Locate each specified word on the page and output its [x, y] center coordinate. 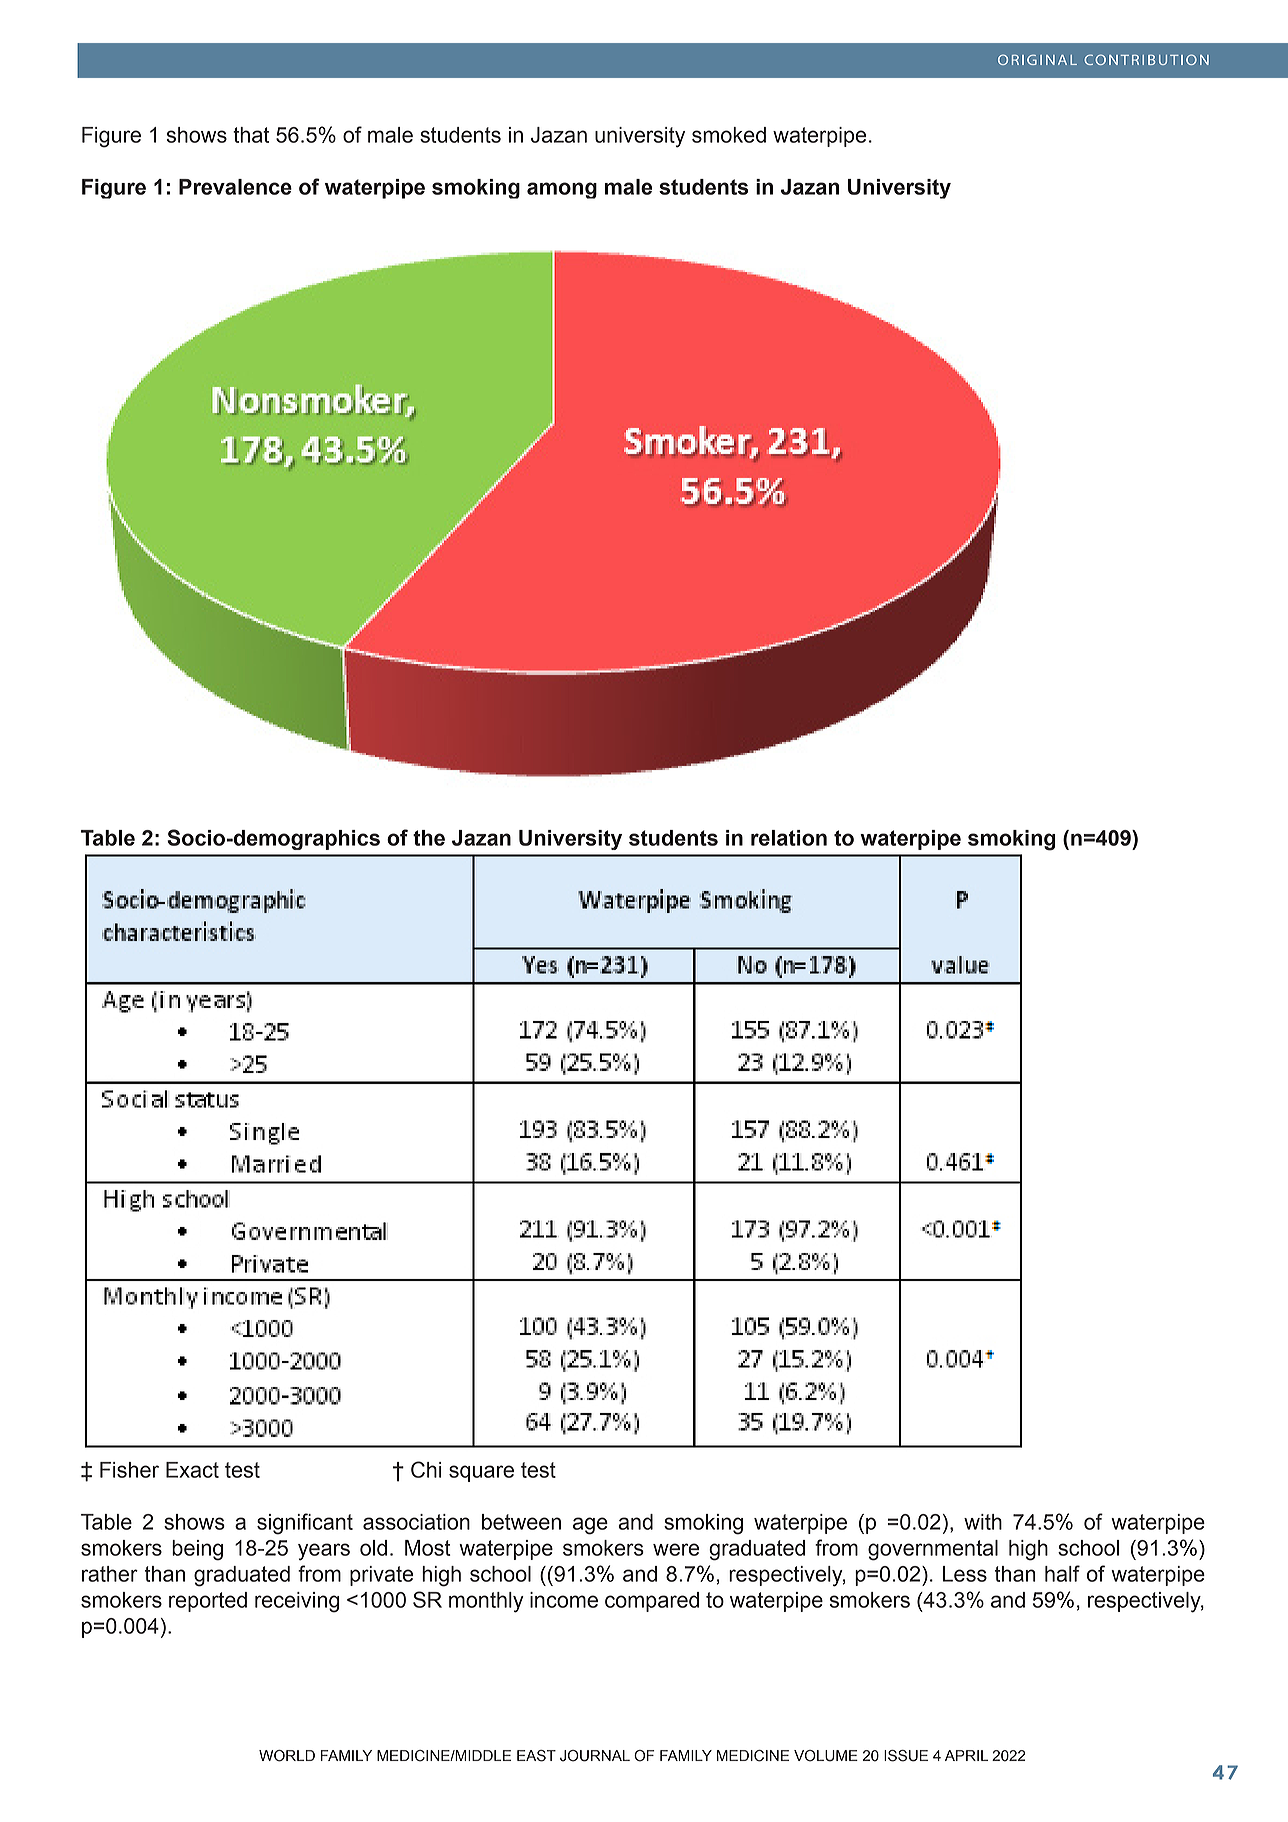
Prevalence [235, 187]
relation [789, 838]
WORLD [287, 1756]
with [983, 1522]
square [481, 1473]
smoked [729, 135]
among [562, 190]
